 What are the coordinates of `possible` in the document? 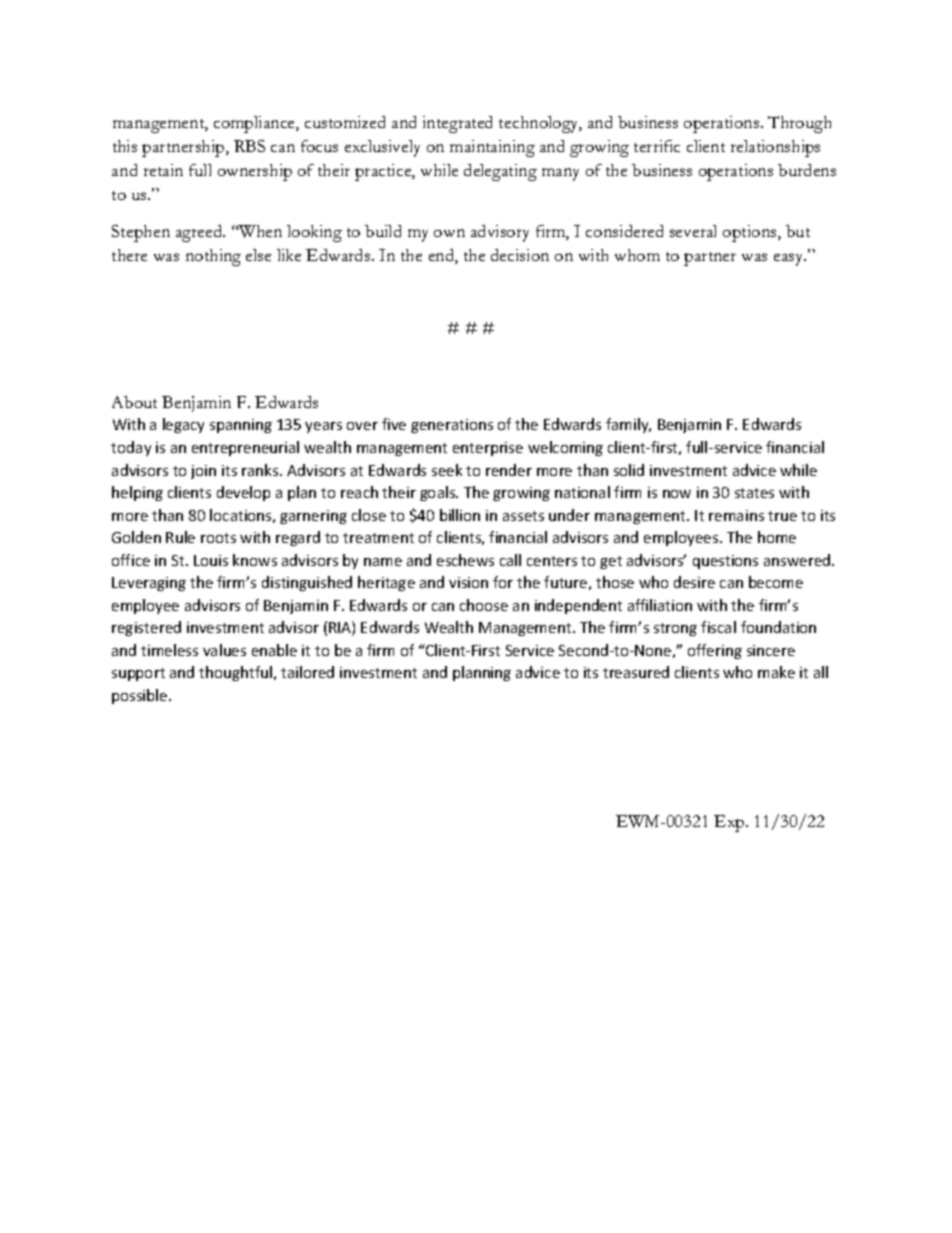 It's located at (141, 696).
